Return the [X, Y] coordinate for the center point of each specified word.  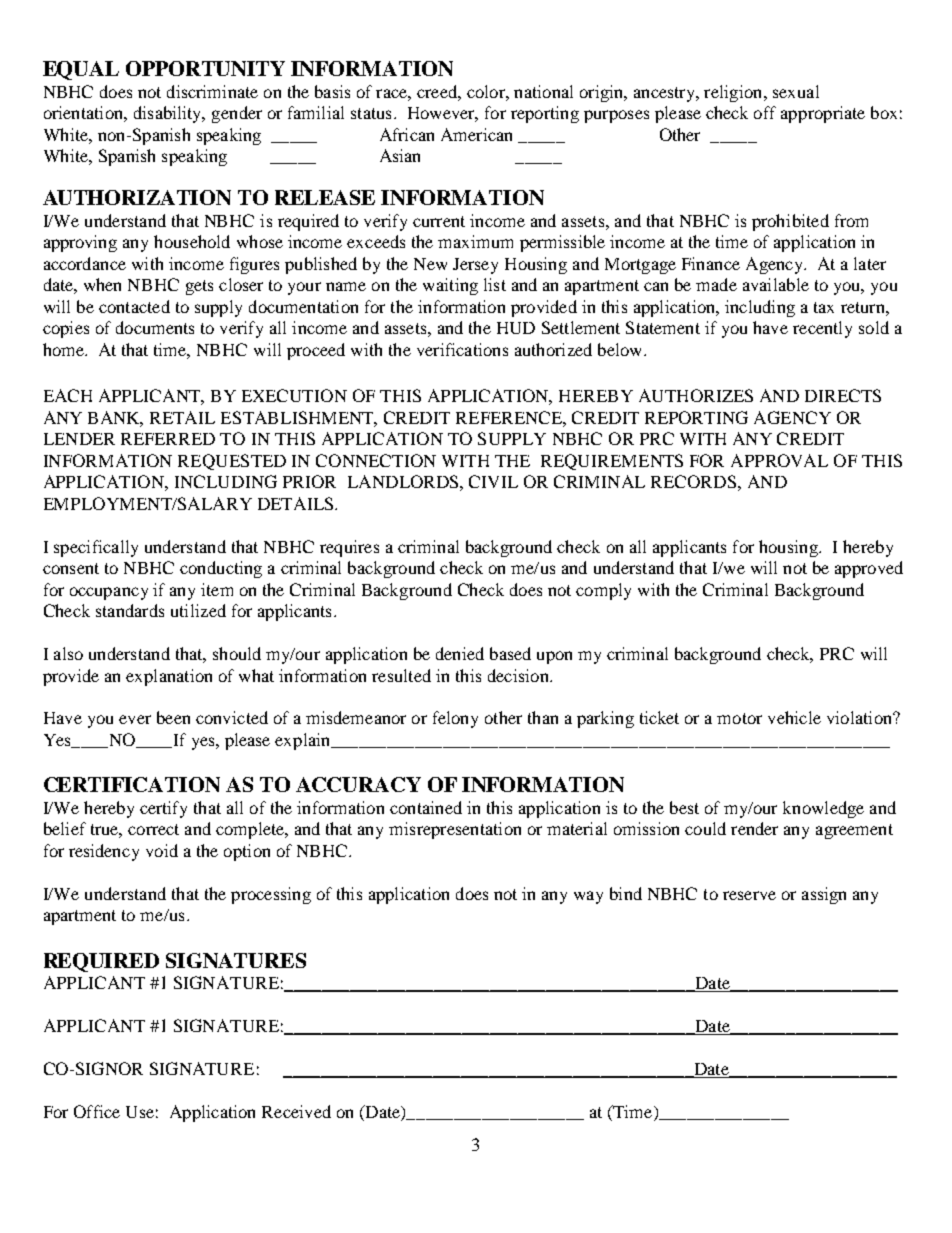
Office [97, 1111]
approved [869, 569]
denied [460, 653]
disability [169, 114]
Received [296, 1111]
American [476, 134]
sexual [796, 91]
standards [130, 610]
